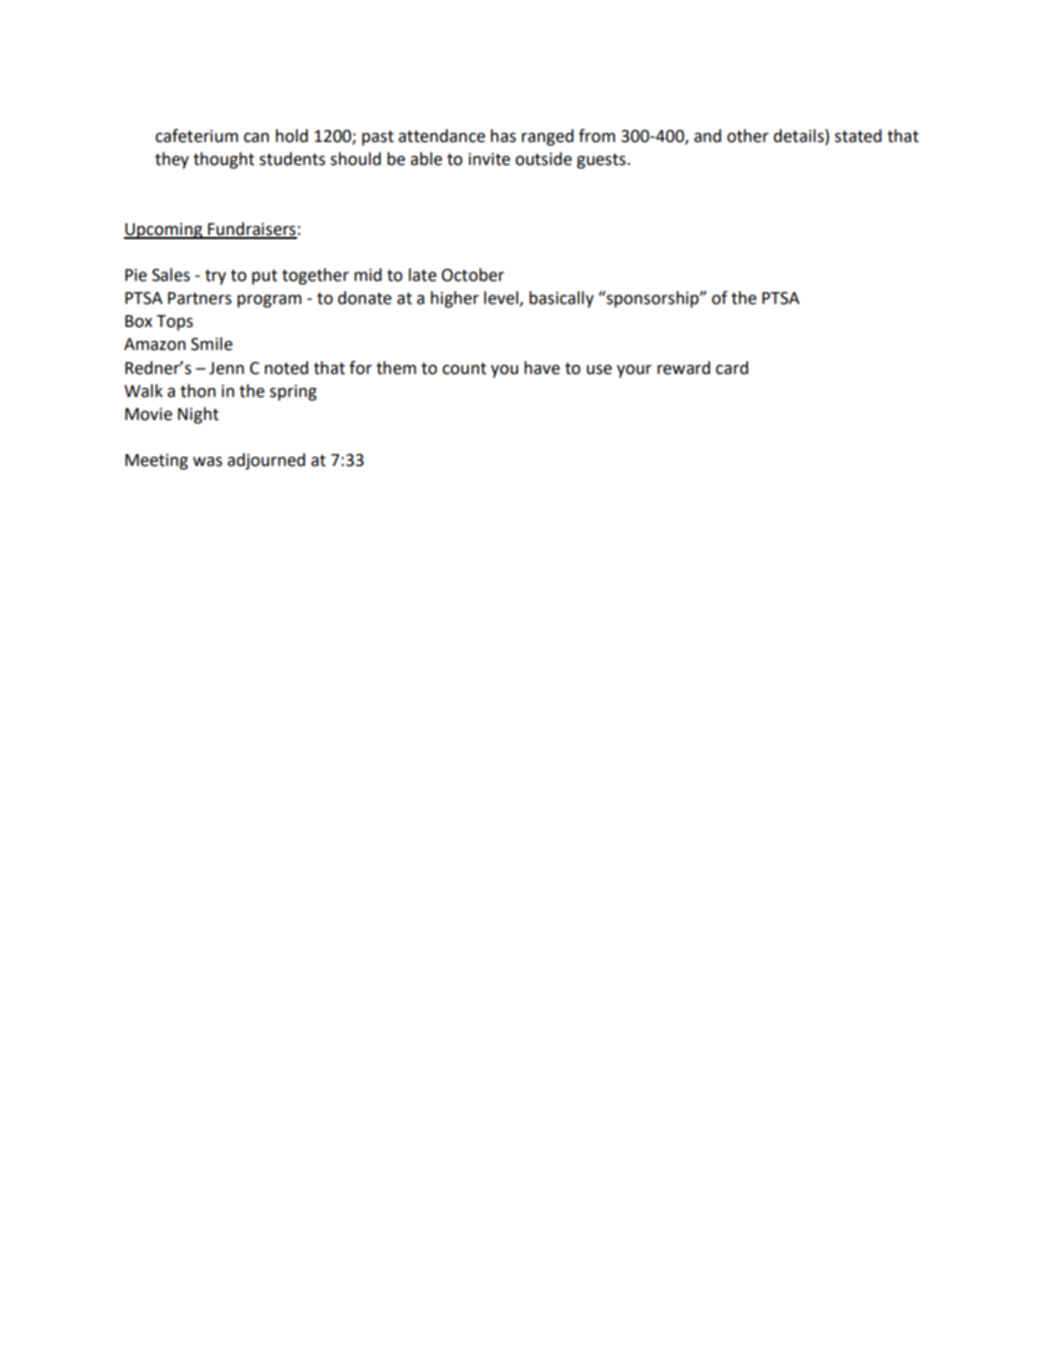 This page has height=1366, width=1055. What do you see at coordinates (207, 462) in the page?
I see `was` at bounding box center [207, 462].
